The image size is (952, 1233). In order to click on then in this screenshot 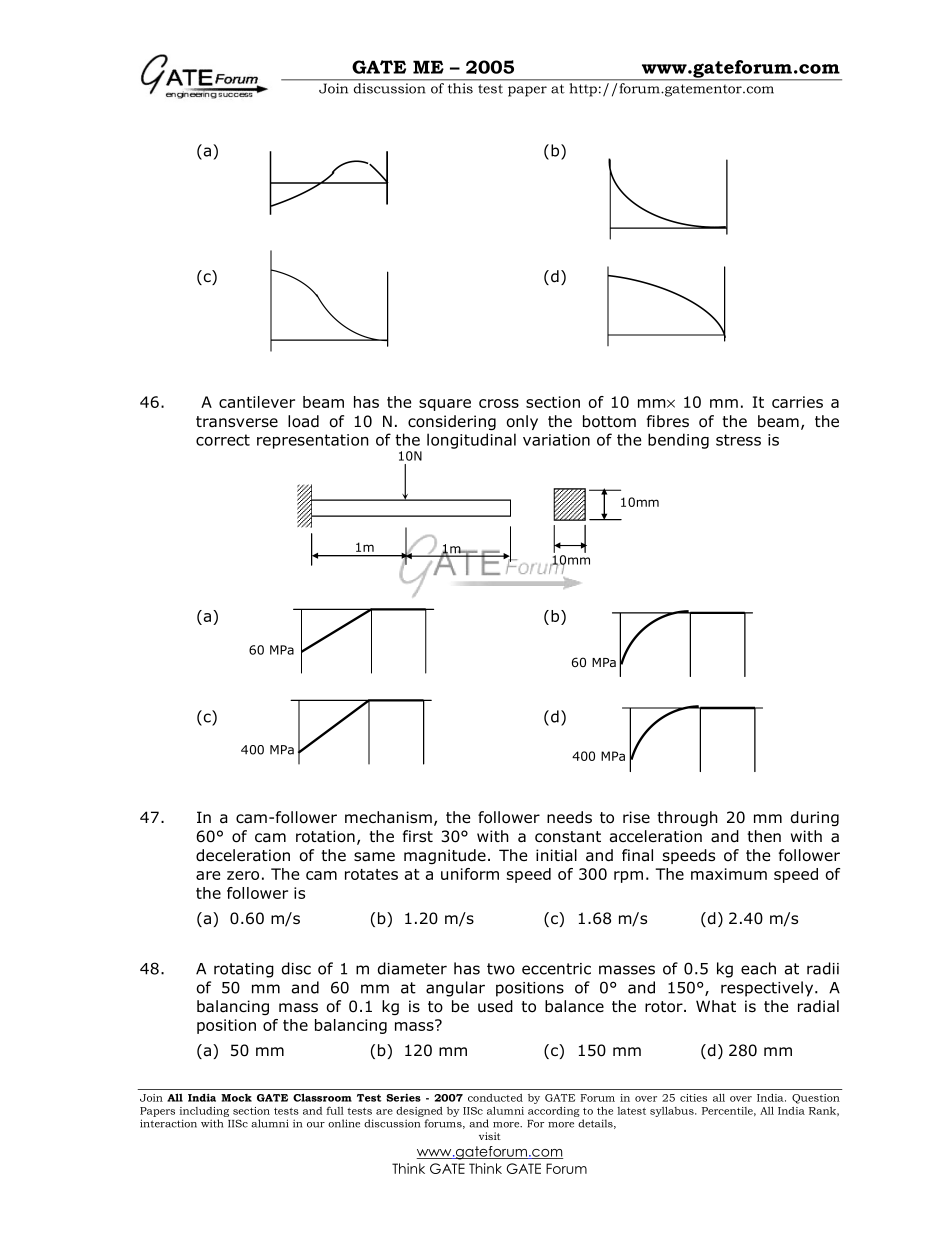, I will do `click(764, 836)`.
